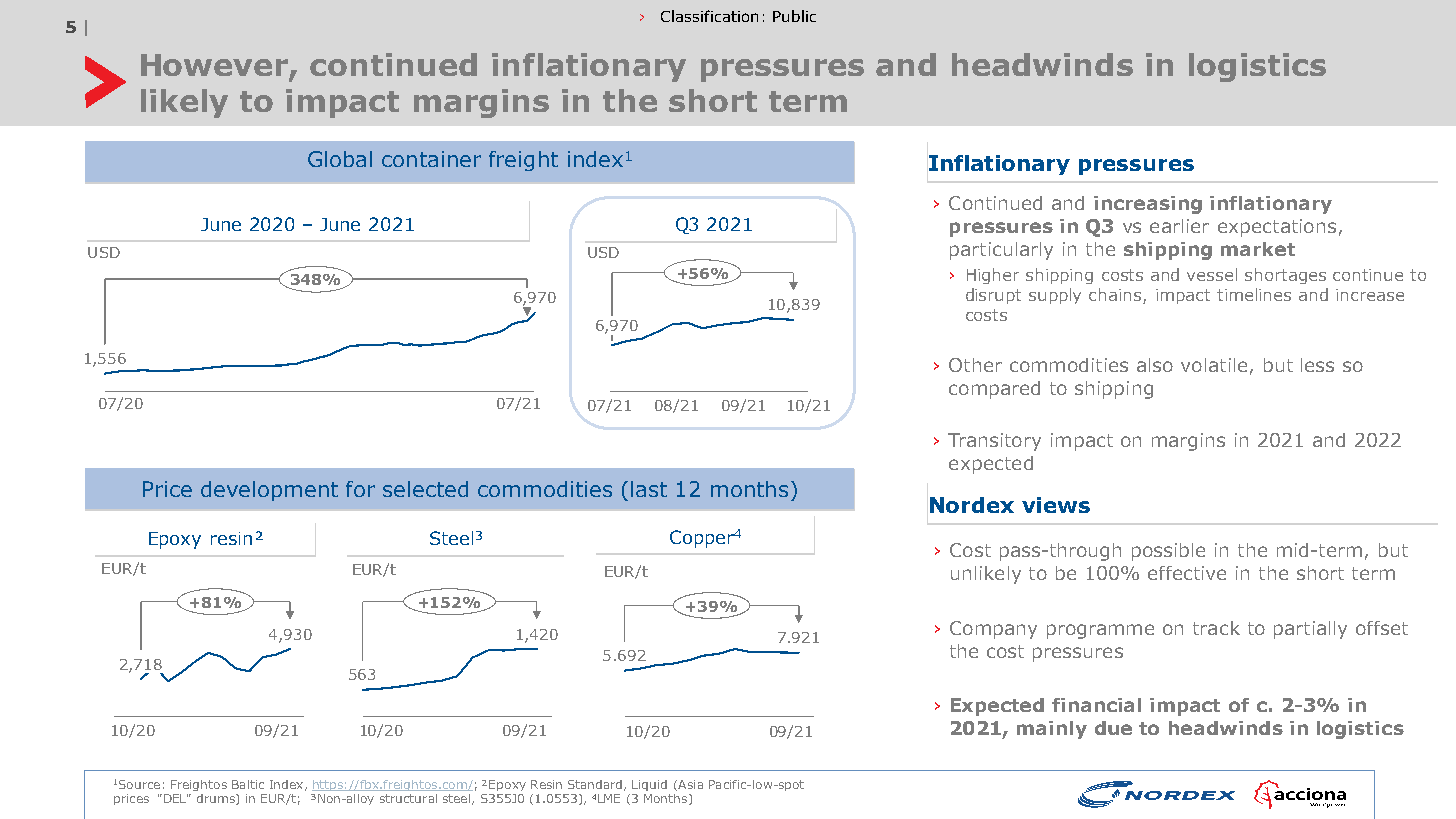 This screenshot has width=1456, height=819. Describe the element at coordinates (360, 489) in the screenshot. I see `for` at that location.
